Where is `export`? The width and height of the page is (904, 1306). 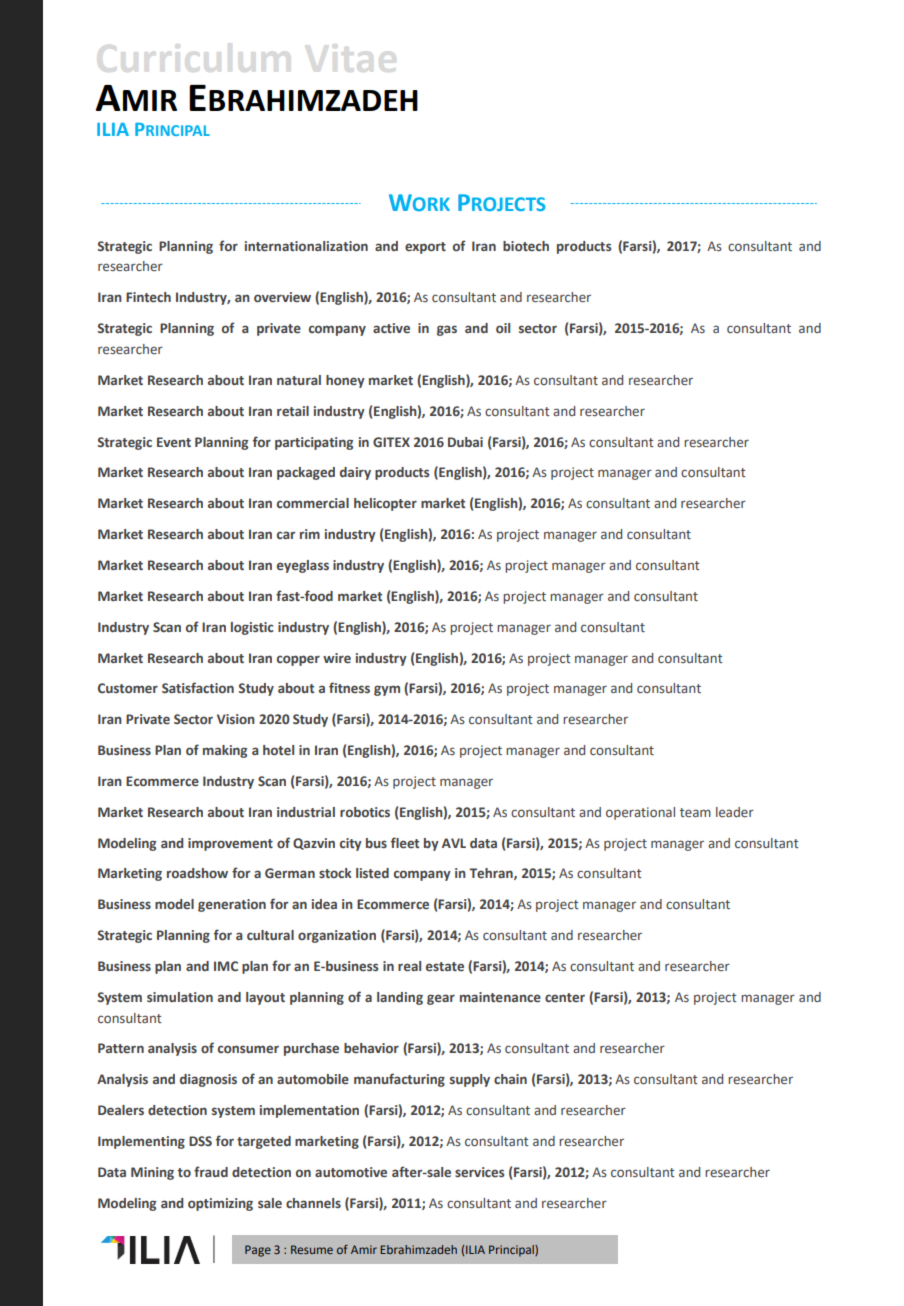
export is located at coordinates (425, 248).
